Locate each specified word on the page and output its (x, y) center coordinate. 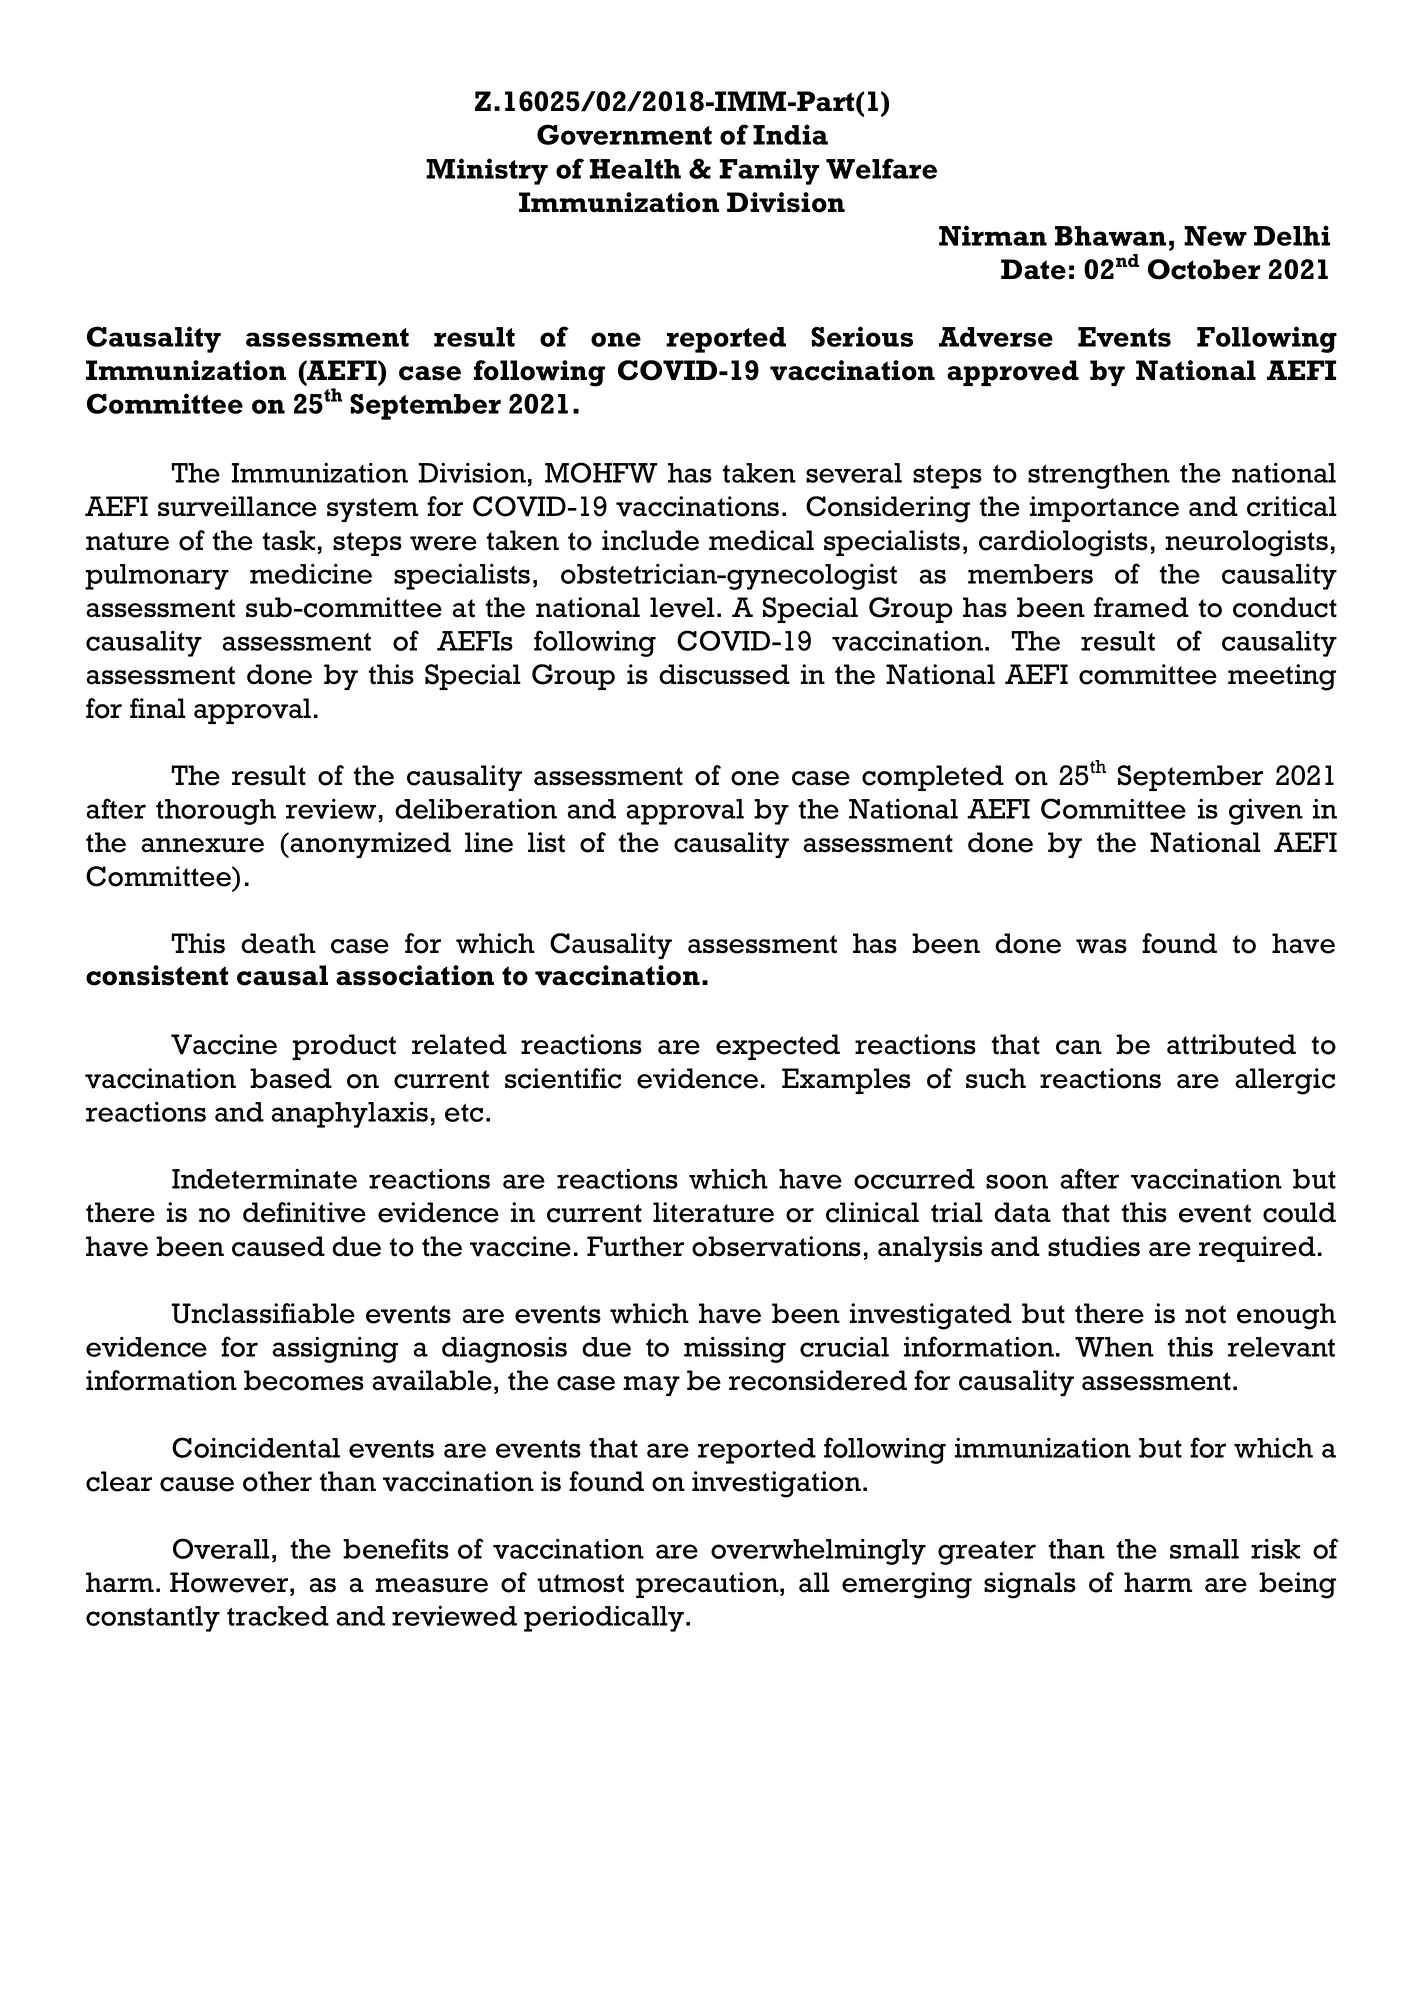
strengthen (1099, 476)
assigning (335, 1349)
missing (735, 1349)
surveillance (237, 506)
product (344, 1047)
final (158, 708)
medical (761, 540)
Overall (221, 1548)
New (1215, 236)
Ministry (487, 171)
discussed (724, 674)
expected (778, 1047)
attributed (1231, 1044)
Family (769, 171)
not (1205, 1314)
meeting (1282, 677)
